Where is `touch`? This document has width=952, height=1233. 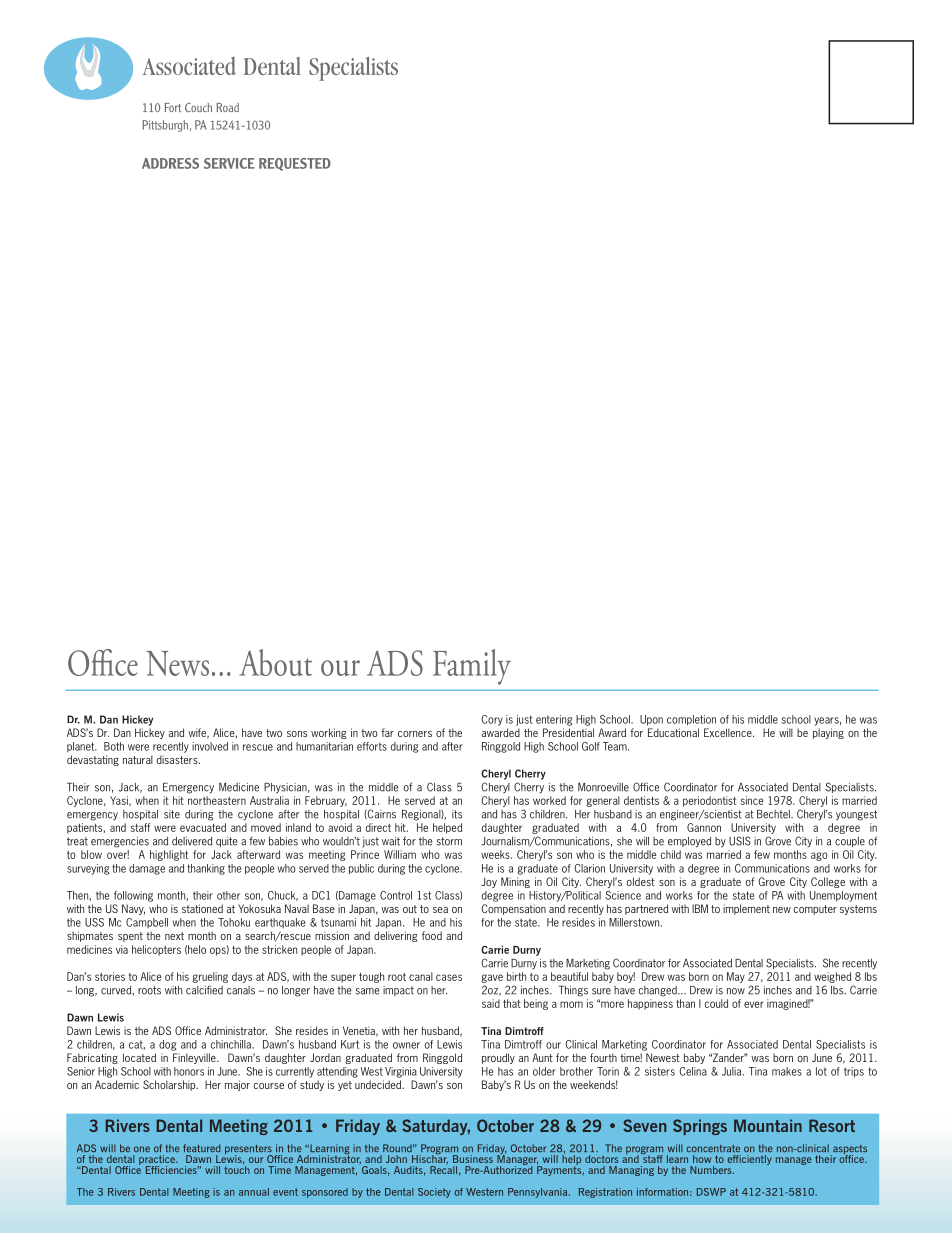 touch is located at coordinates (237, 1169).
